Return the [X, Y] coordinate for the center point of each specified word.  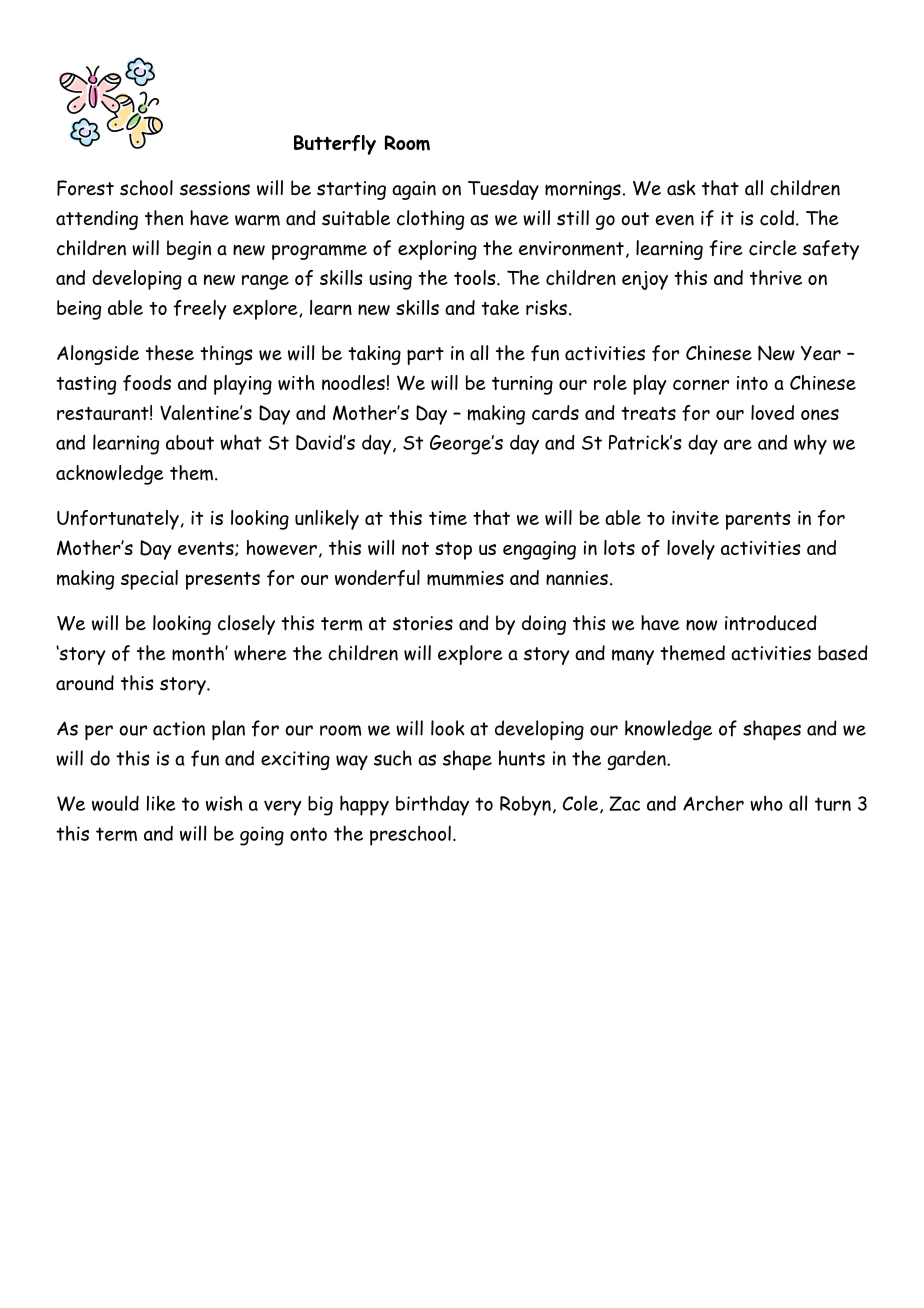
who [766, 803]
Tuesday [503, 190]
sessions [215, 188]
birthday [432, 806]
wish [224, 803]
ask [681, 188]
